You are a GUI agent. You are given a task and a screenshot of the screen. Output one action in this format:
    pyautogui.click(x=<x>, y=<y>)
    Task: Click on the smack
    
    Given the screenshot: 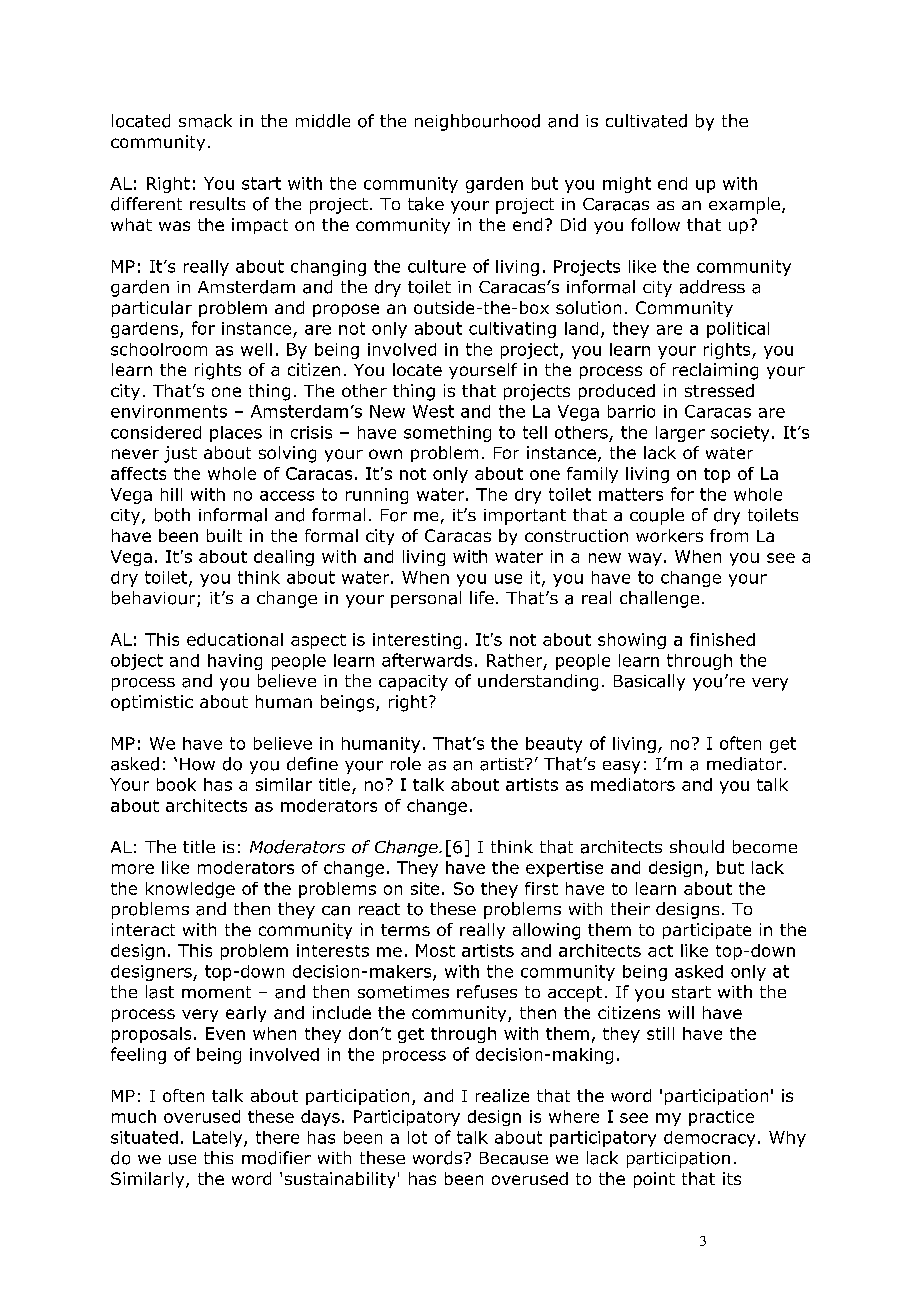 What is the action you would take?
    pyautogui.click(x=205, y=121)
